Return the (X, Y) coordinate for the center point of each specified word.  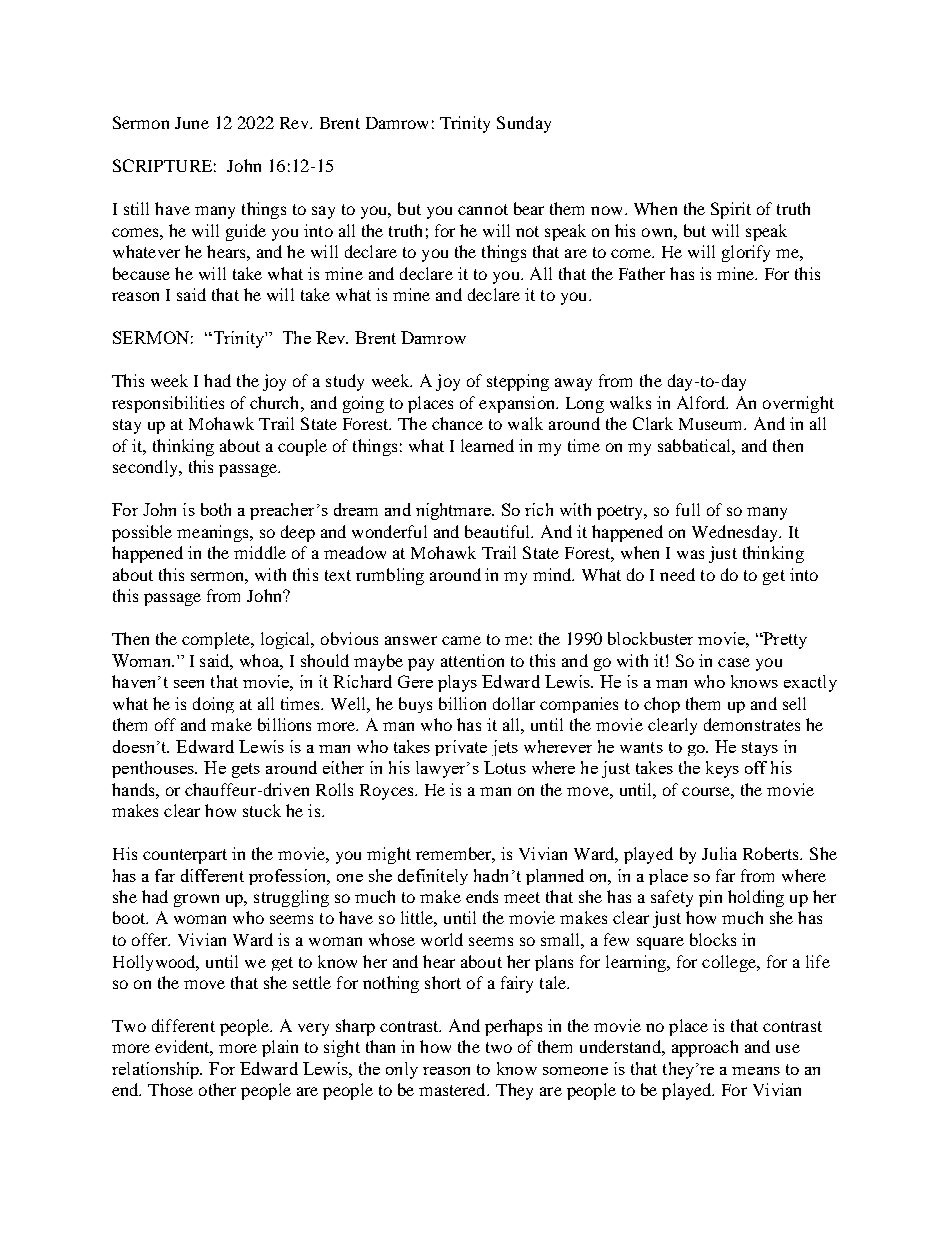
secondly (146, 468)
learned (487, 445)
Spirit (731, 210)
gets (246, 770)
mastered (454, 1089)
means (756, 1071)
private (461, 748)
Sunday (524, 124)
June (192, 123)
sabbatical (695, 445)
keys (722, 769)
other (217, 1089)
